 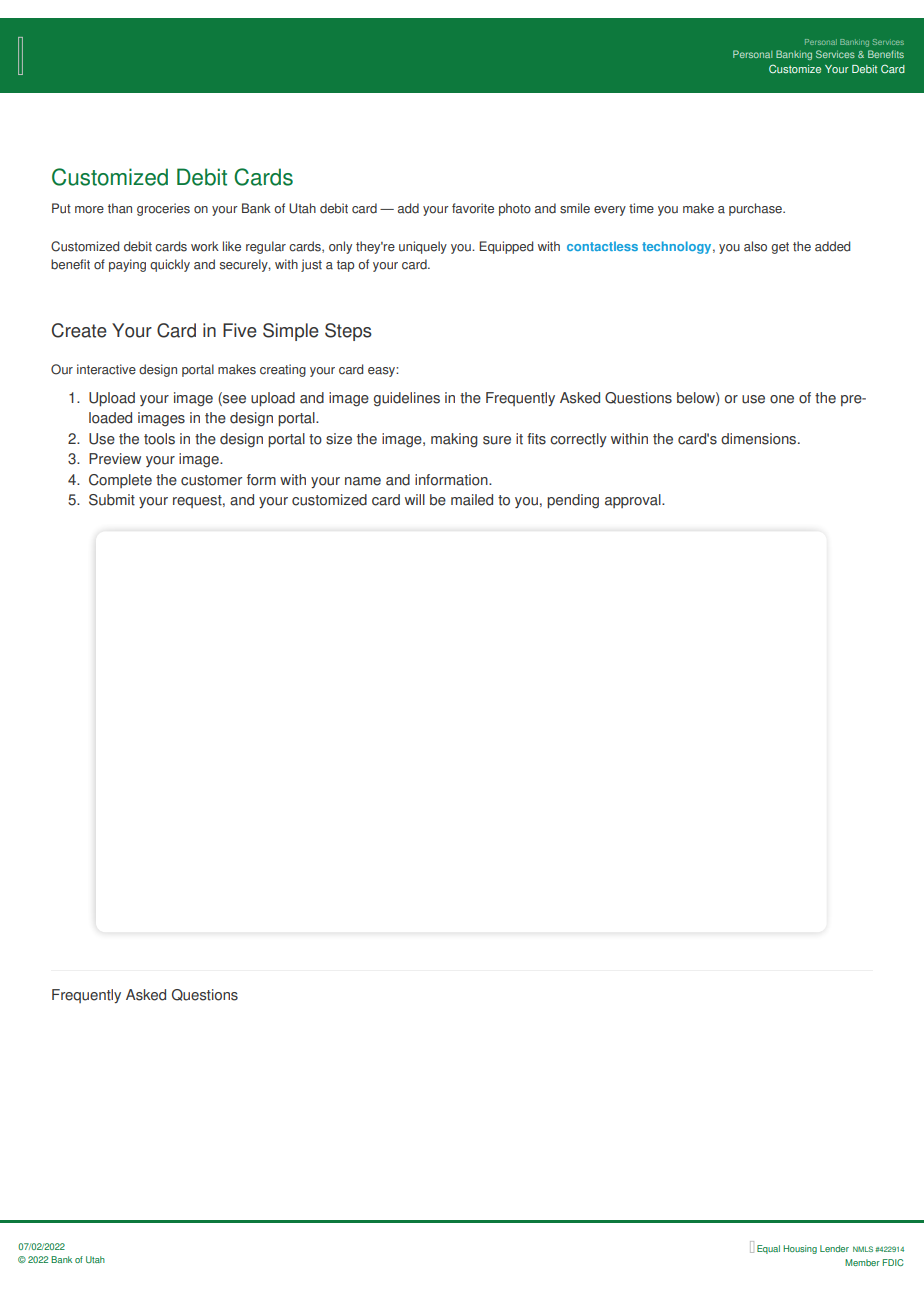 What do you see at coordinates (780, 248) in the image?
I see `get` at bounding box center [780, 248].
